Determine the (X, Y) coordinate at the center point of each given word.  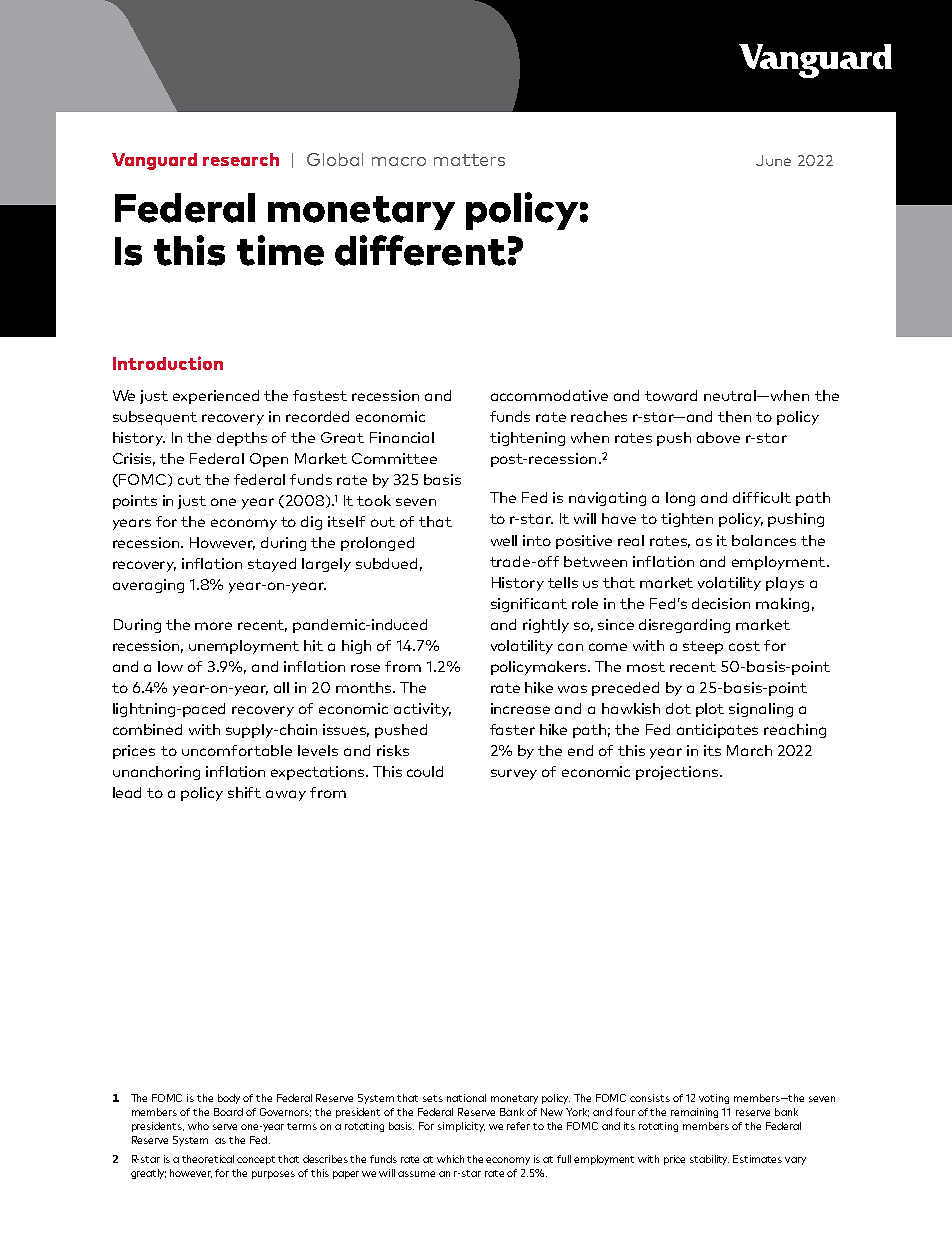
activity (422, 710)
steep (703, 647)
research (241, 159)
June (773, 160)
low (170, 666)
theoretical (208, 1159)
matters (469, 160)
